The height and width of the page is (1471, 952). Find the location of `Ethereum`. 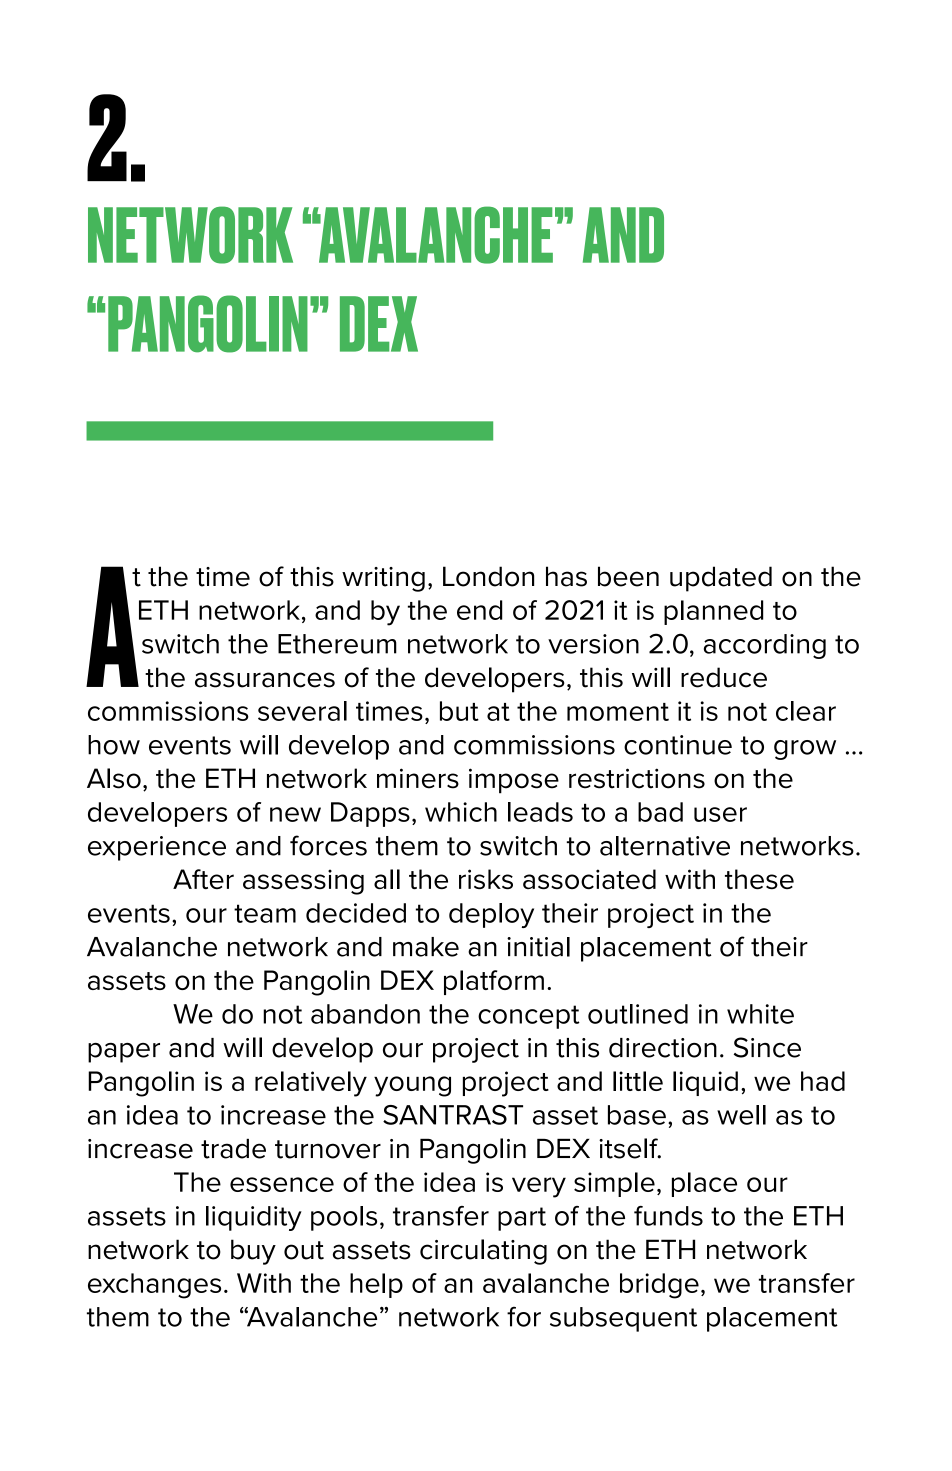

Ethereum is located at coordinates (337, 644).
